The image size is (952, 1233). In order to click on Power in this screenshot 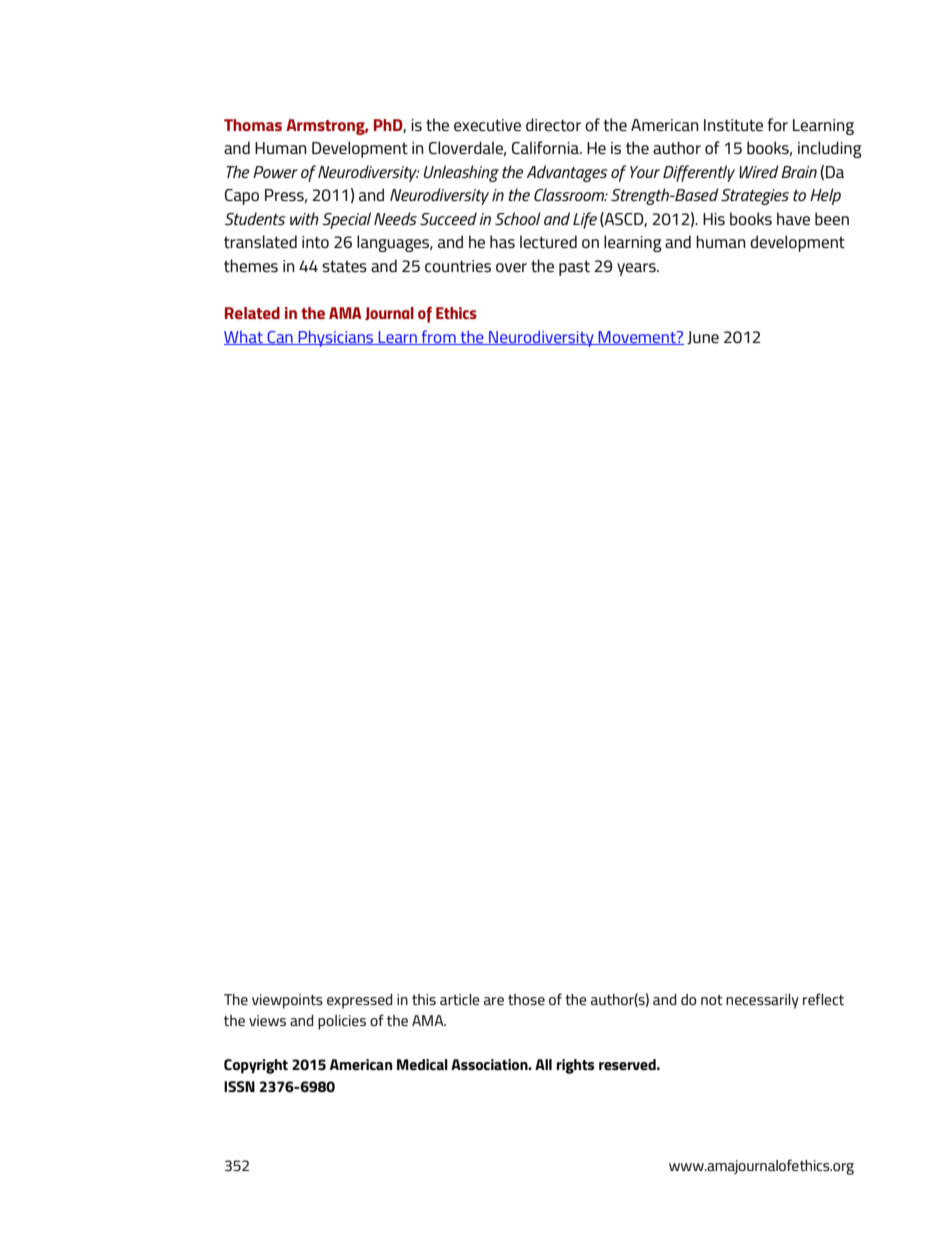, I will do `click(275, 172)`.
